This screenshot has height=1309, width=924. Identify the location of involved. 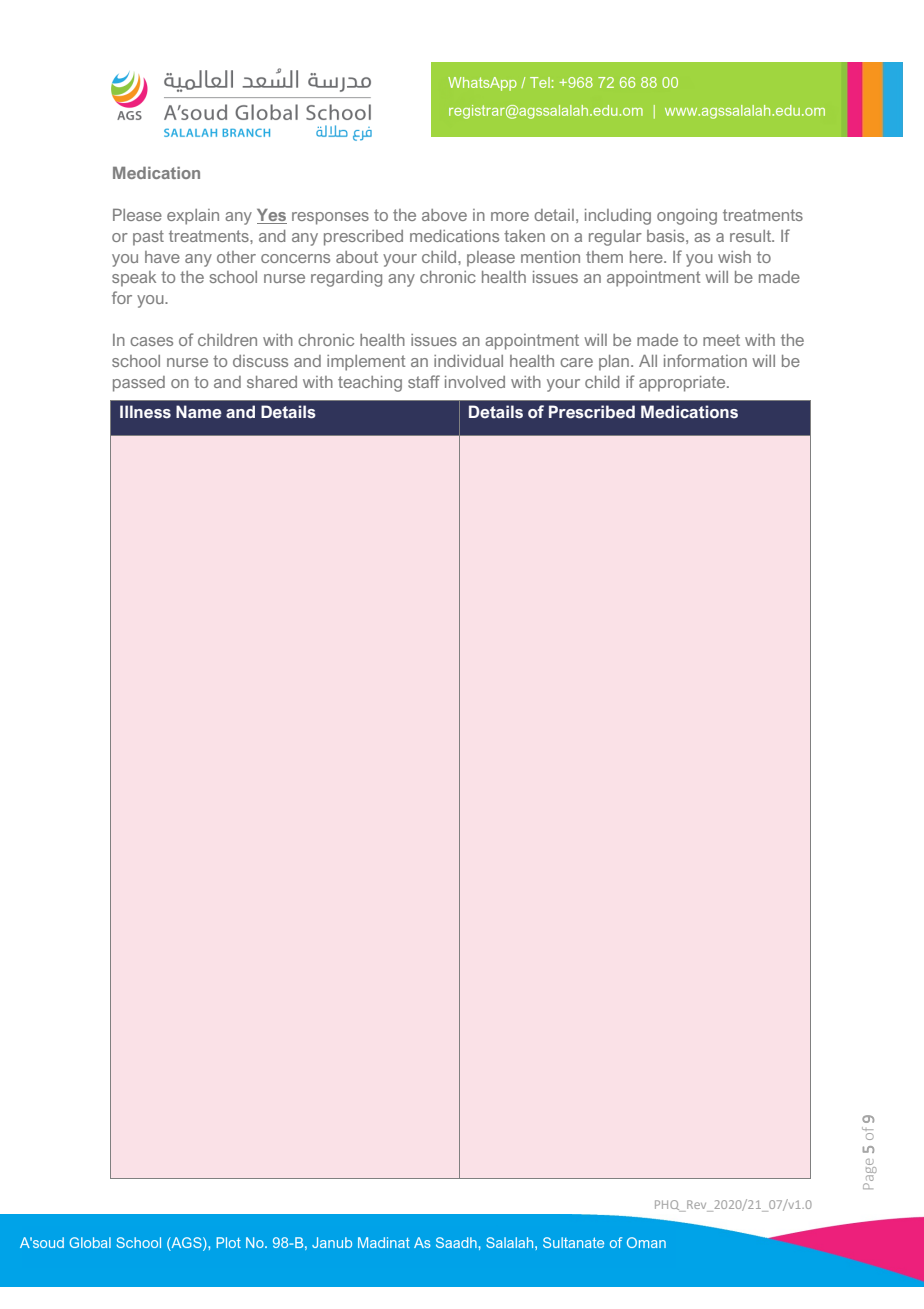
(475, 382).
